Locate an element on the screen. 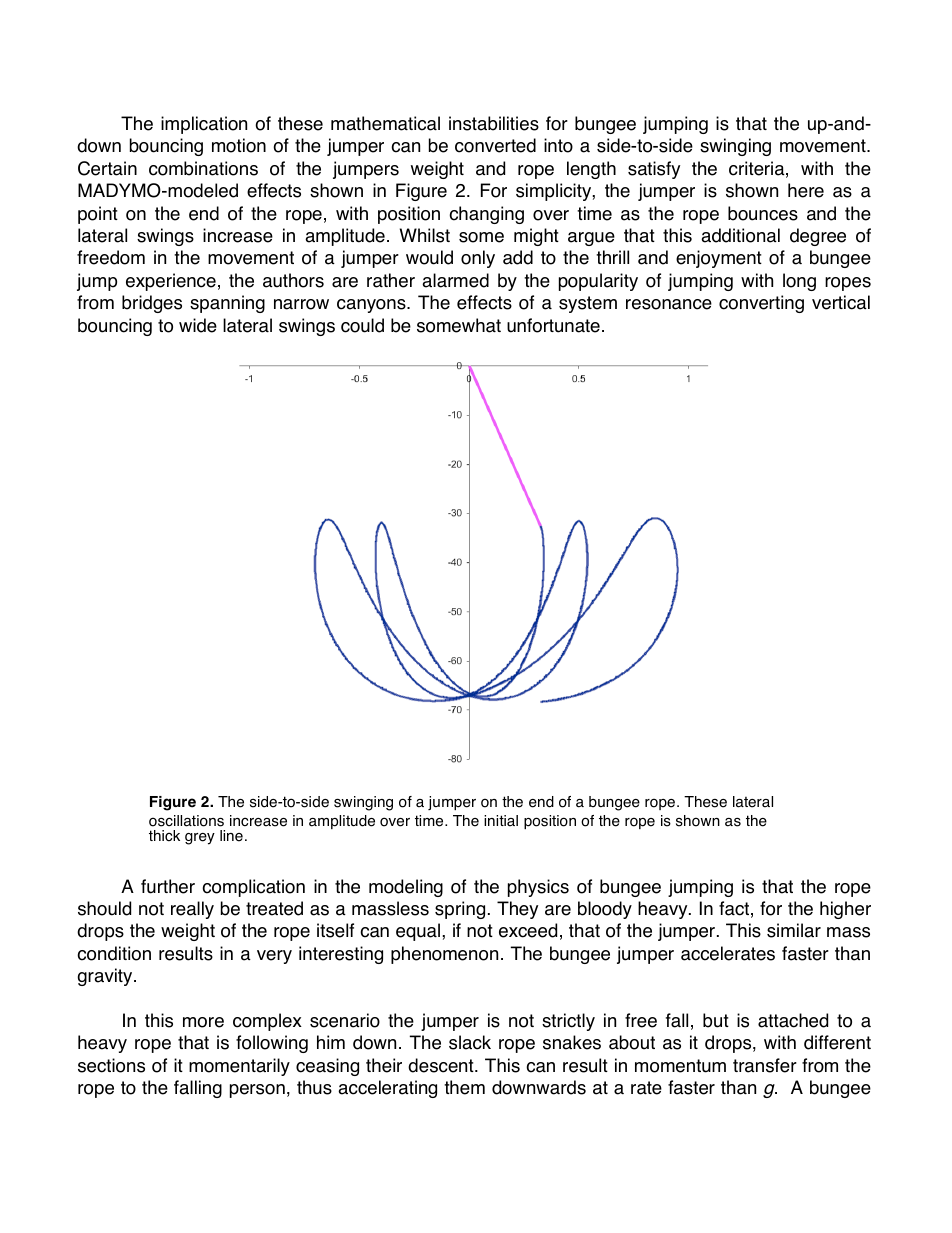  combinations is located at coordinates (203, 168).
